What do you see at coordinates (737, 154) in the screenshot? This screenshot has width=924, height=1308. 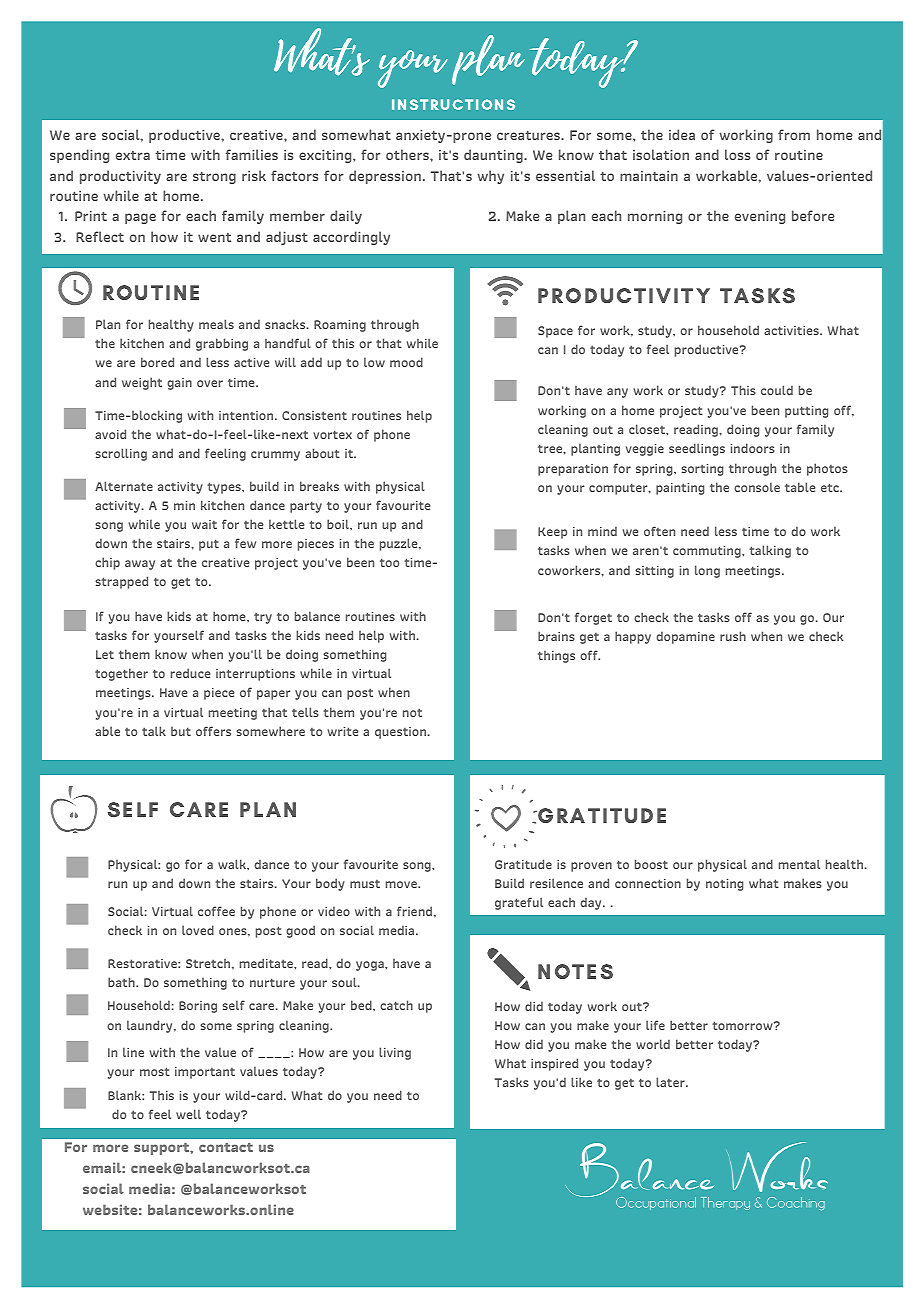 I see `loss` at bounding box center [737, 154].
